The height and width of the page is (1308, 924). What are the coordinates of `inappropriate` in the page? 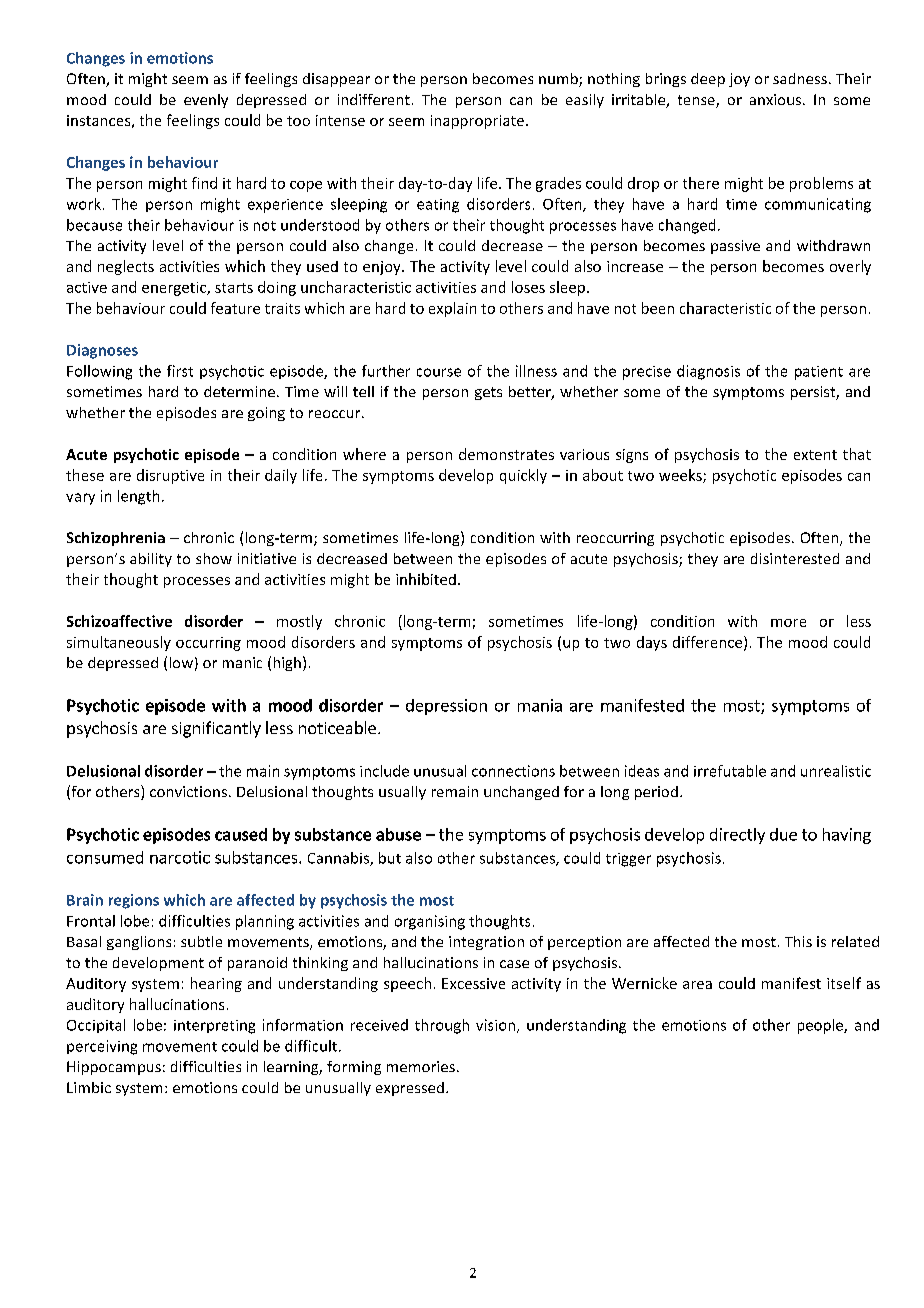 It's located at (479, 122).
